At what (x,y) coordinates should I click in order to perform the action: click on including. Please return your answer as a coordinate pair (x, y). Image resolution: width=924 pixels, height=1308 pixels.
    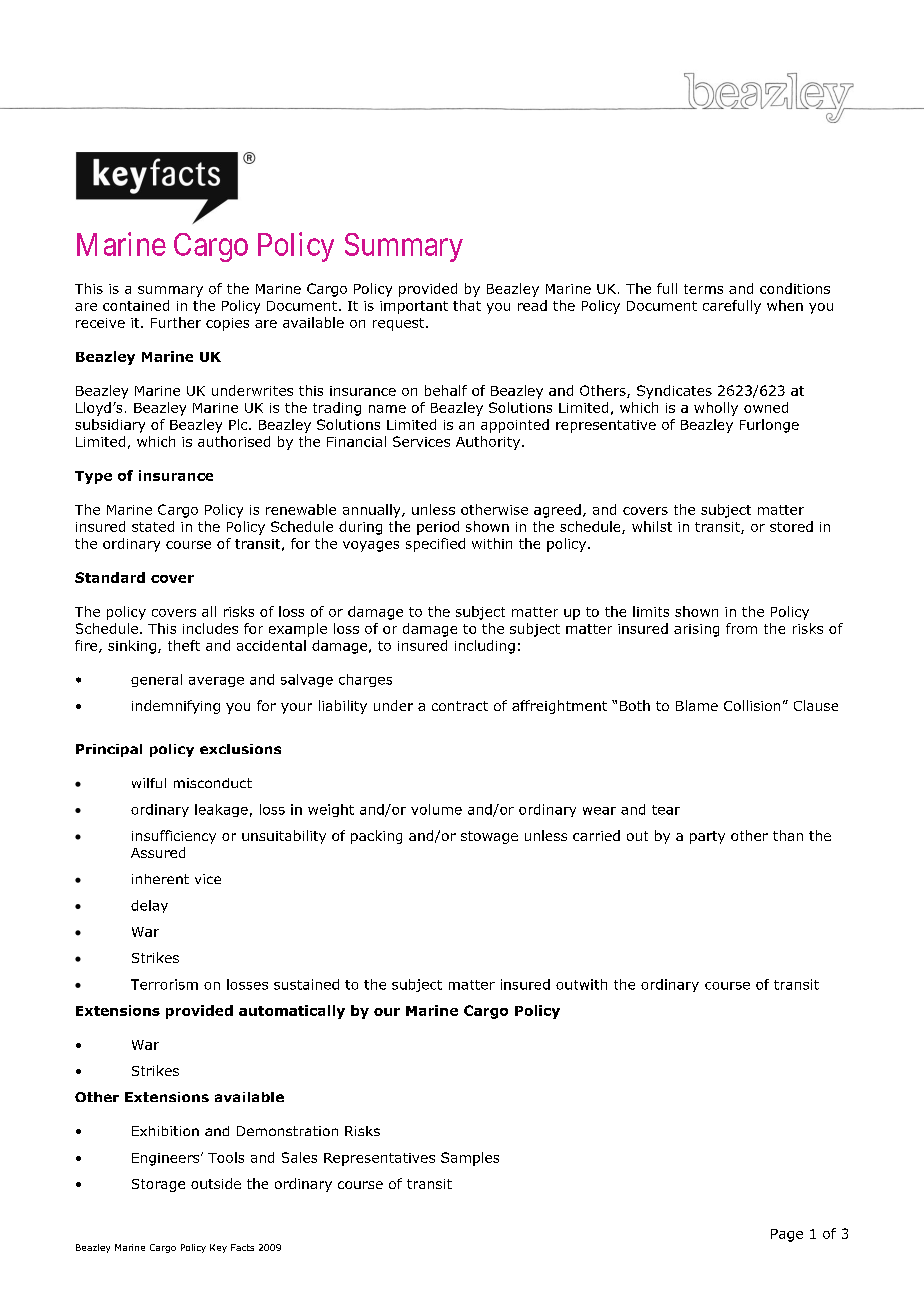
    Looking at the image, I should click on (485, 647).
